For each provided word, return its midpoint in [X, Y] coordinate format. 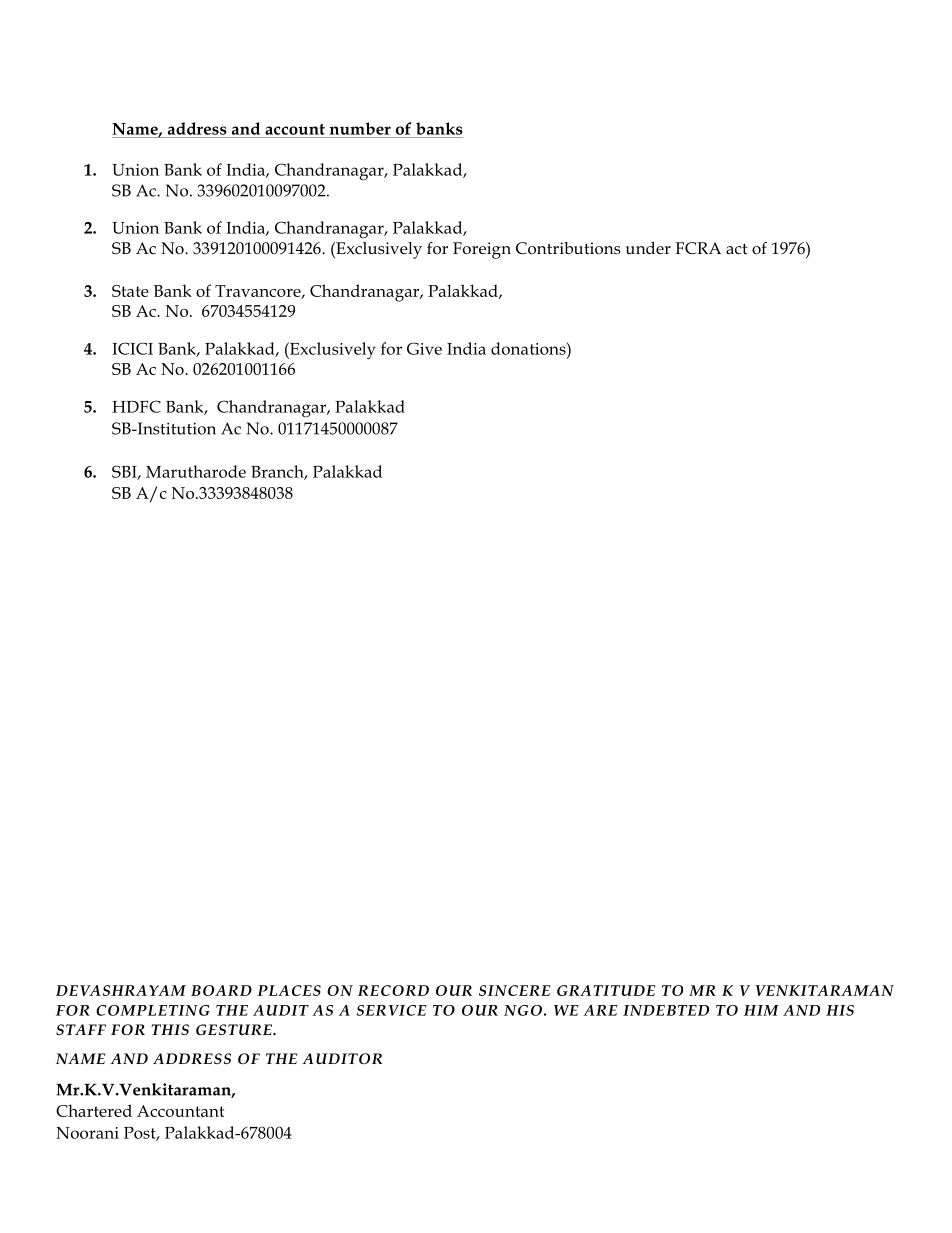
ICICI [132, 348]
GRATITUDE [606, 990]
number [360, 128]
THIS [170, 1029]
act [736, 249]
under [648, 248]
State [130, 291]
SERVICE [391, 1010]
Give [424, 348]
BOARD [221, 990]
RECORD [393, 990]
